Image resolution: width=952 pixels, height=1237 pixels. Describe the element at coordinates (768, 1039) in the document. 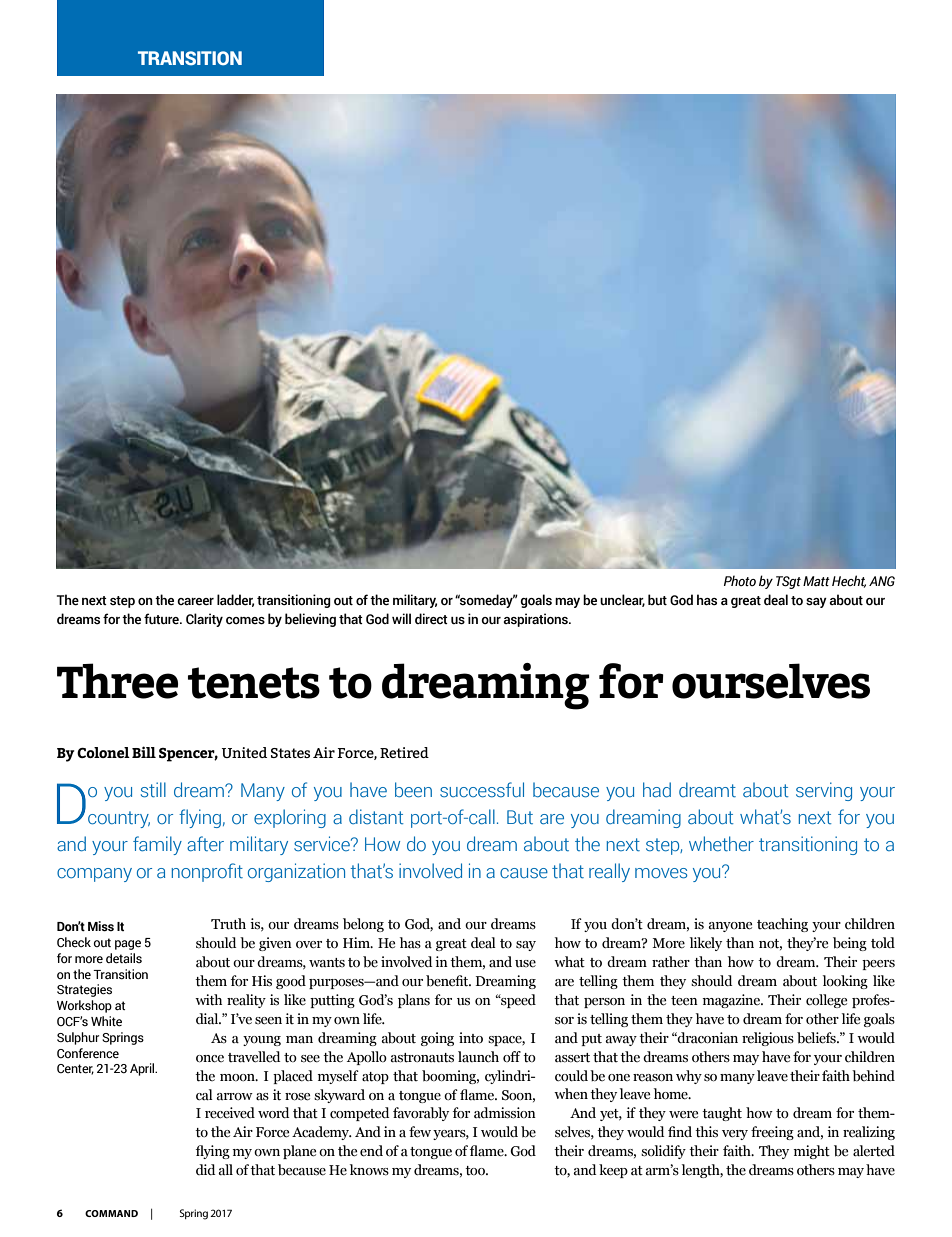

I see `religious` at that location.
